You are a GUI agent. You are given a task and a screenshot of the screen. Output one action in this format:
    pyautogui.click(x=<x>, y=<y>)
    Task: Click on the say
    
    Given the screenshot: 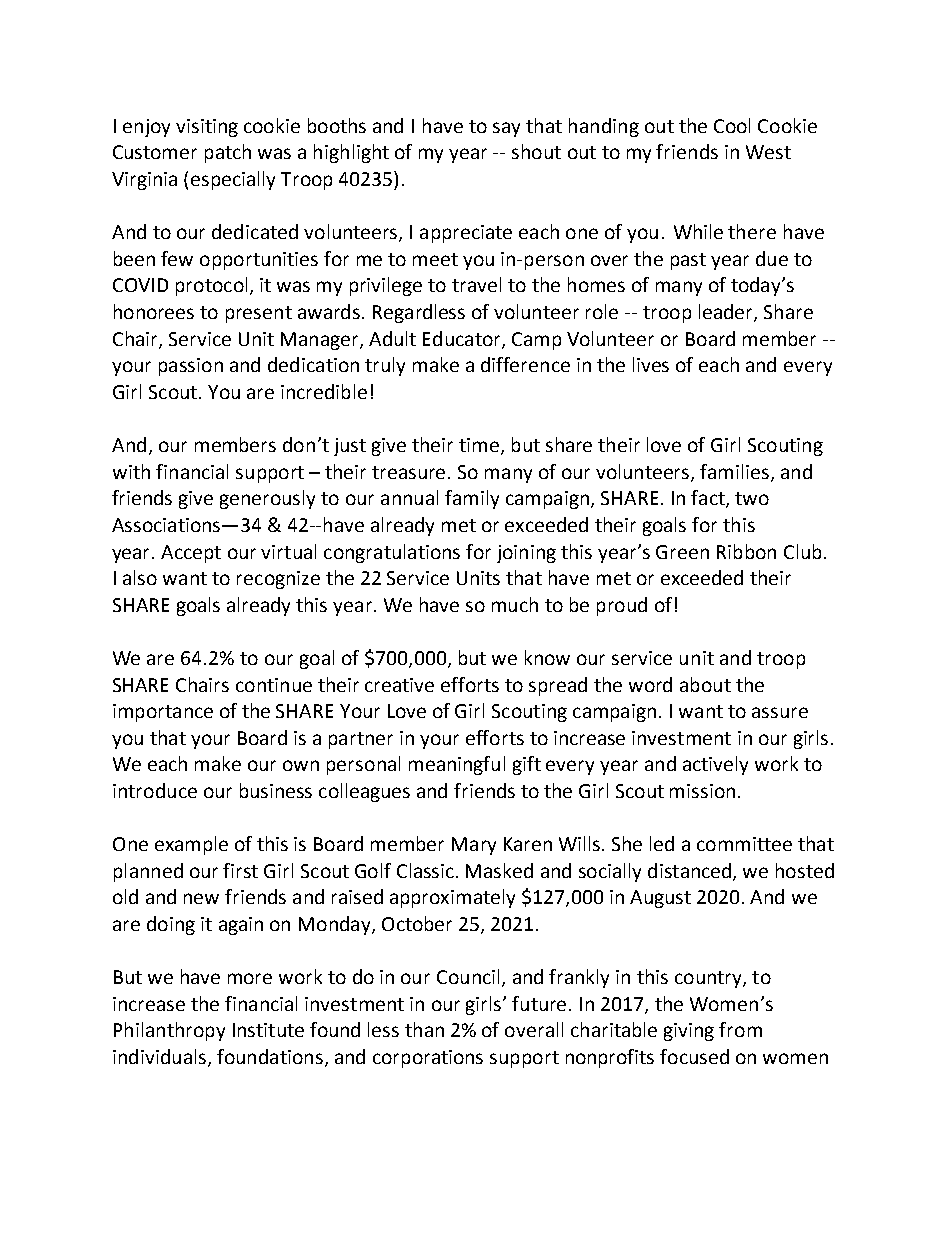 What is the action you would take?
    pyautogui.click(x=506, y=129)
